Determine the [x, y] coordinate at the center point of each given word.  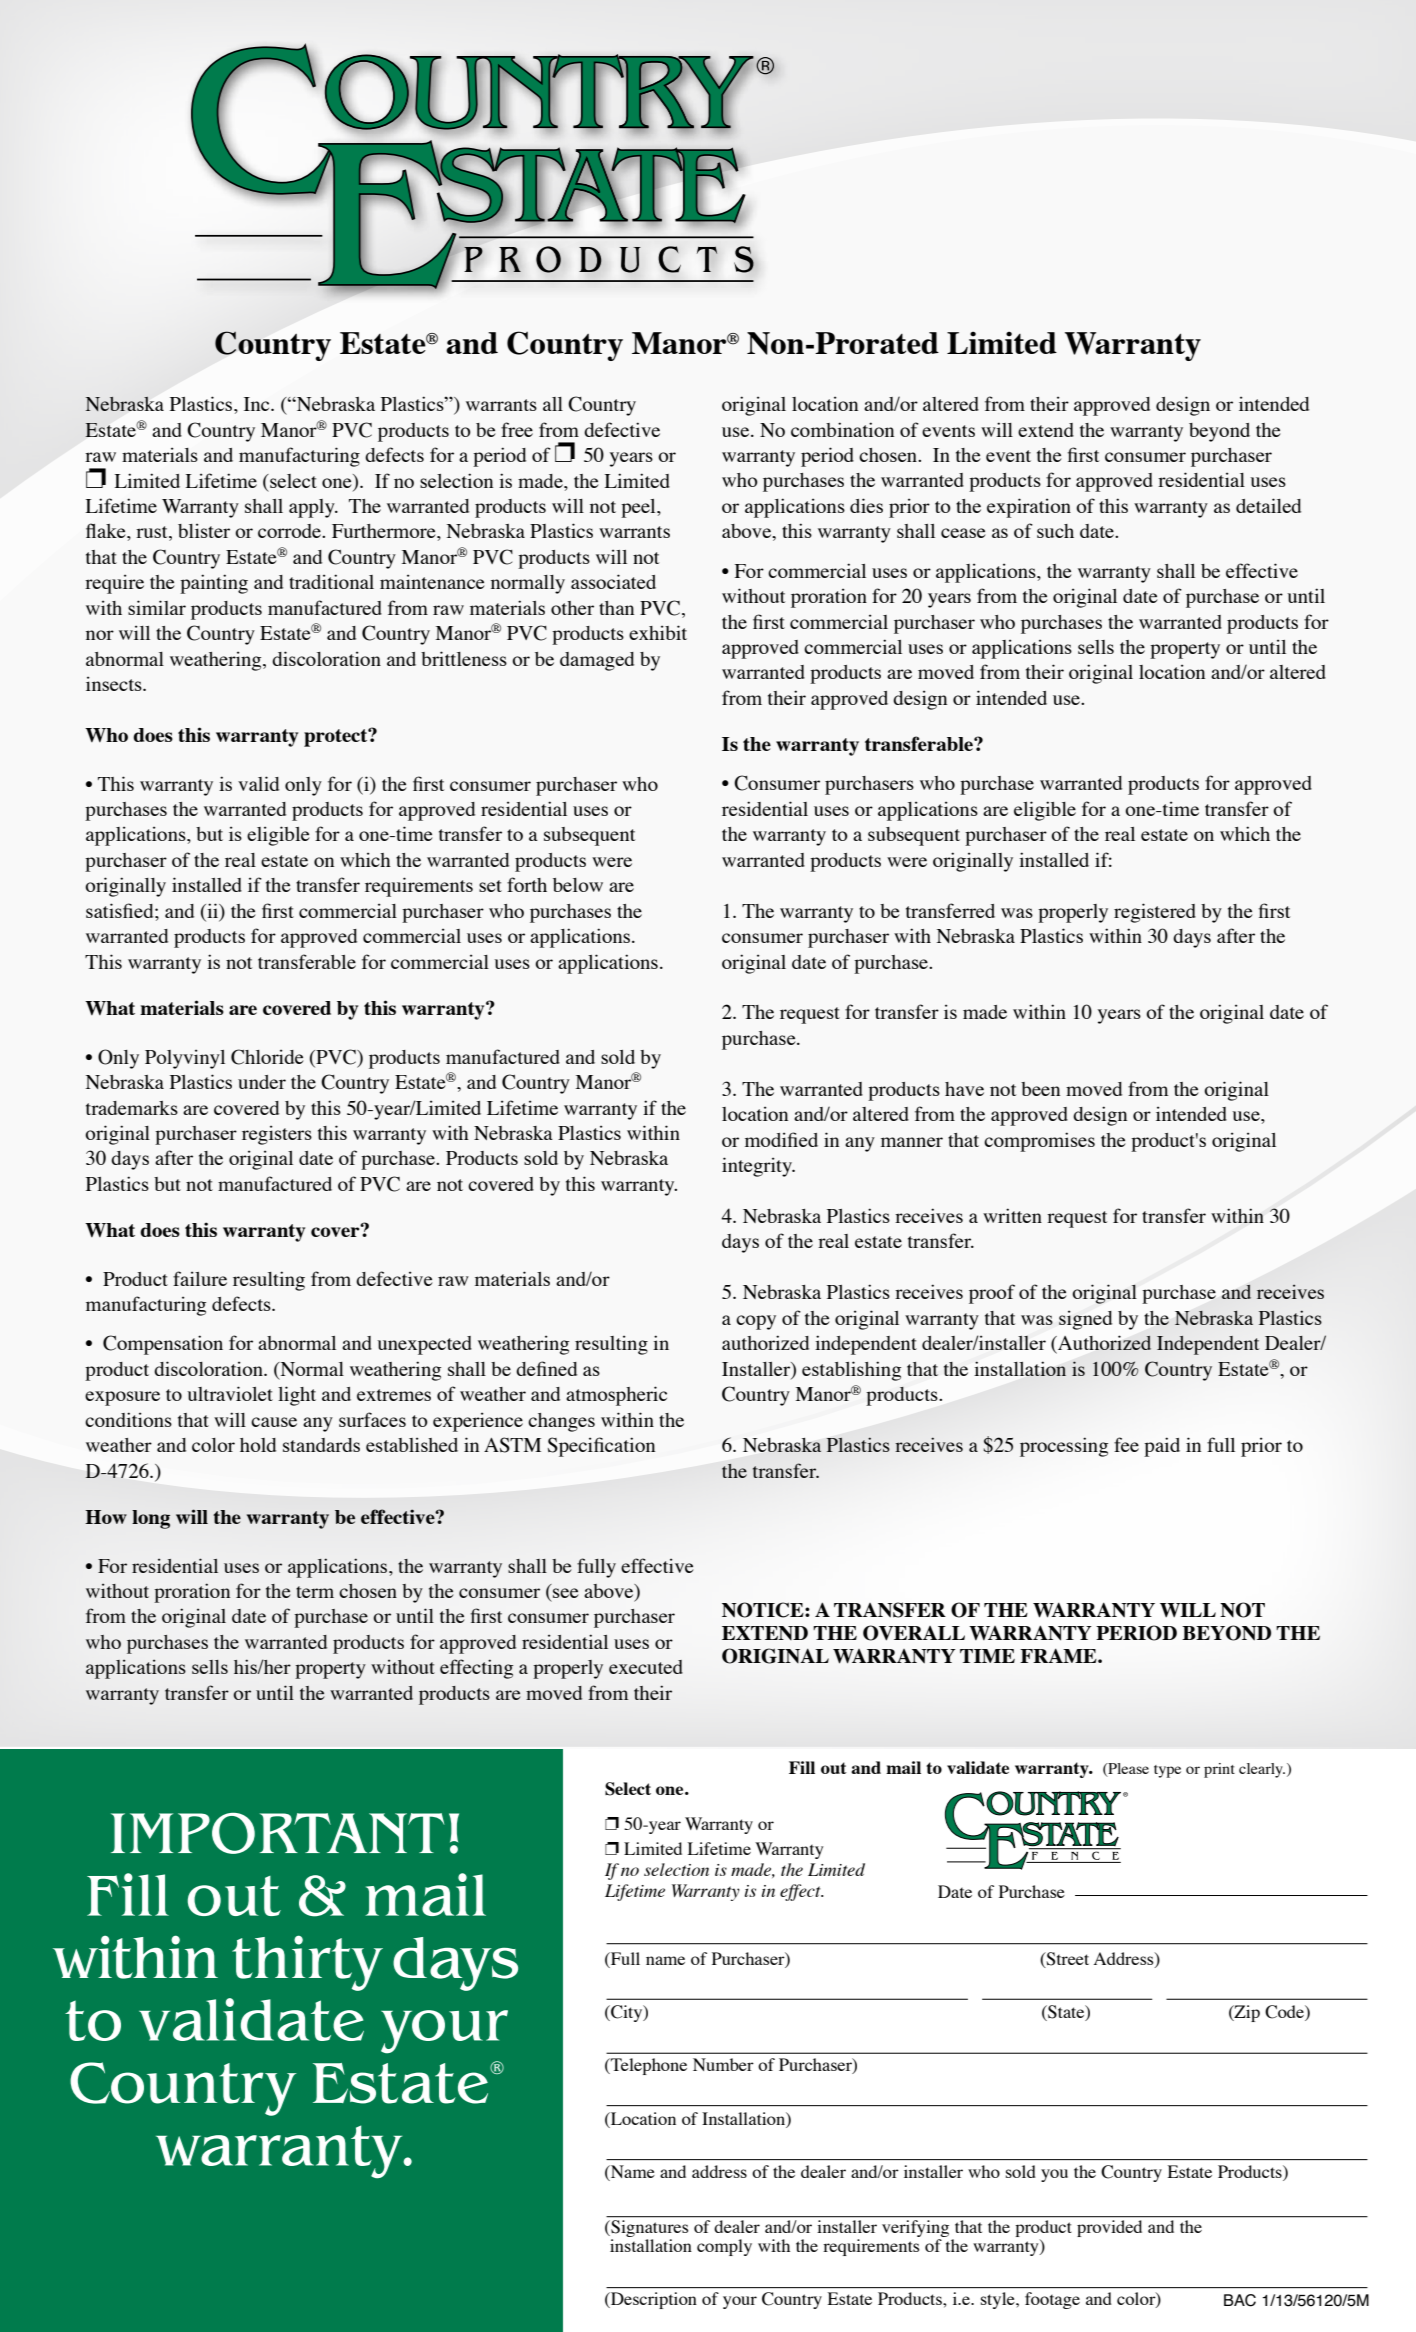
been [1040, 1089]
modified [781, 1139]
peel [639, 508]
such [1055, 531]
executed [646, 1667]
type [1167, 1771]
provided [1109, 2228]
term [315, 1592]
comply [724, 2247]
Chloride [267, 1057]
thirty [307, 1963]
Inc [258, 404]
